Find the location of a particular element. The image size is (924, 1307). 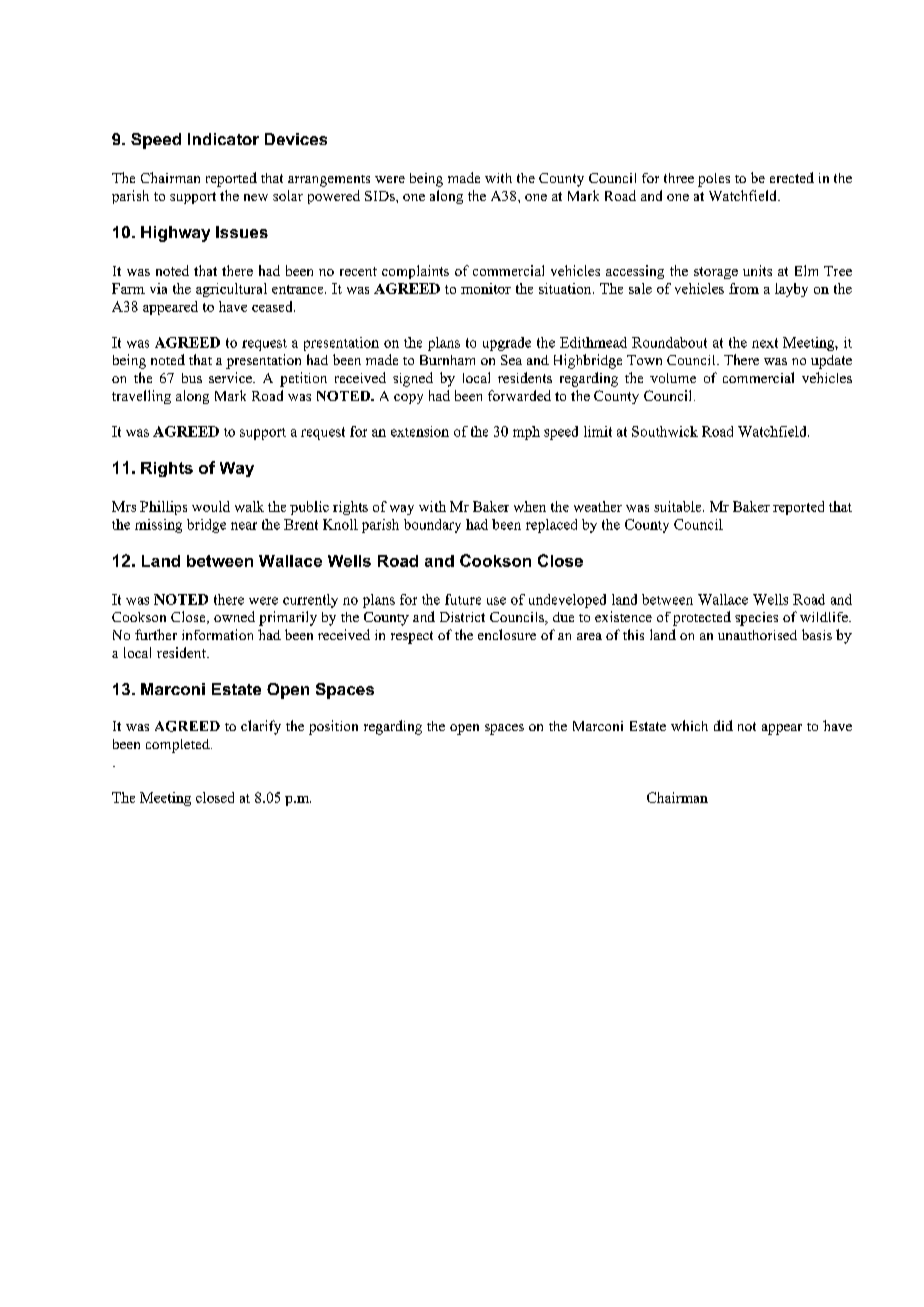

position is located at coordinates (333, 727).
